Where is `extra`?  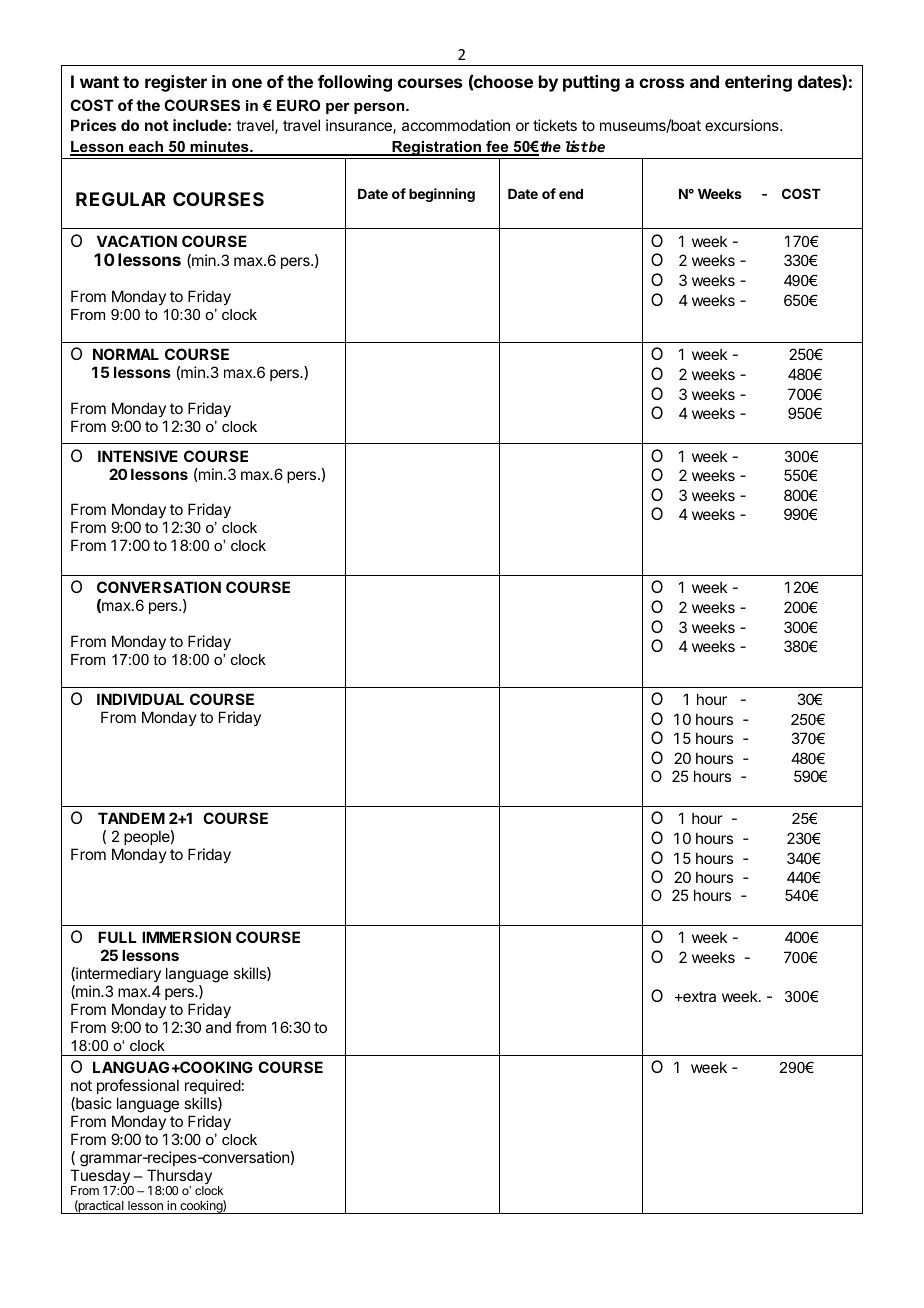
extra is located at coordinates (698, 996).
